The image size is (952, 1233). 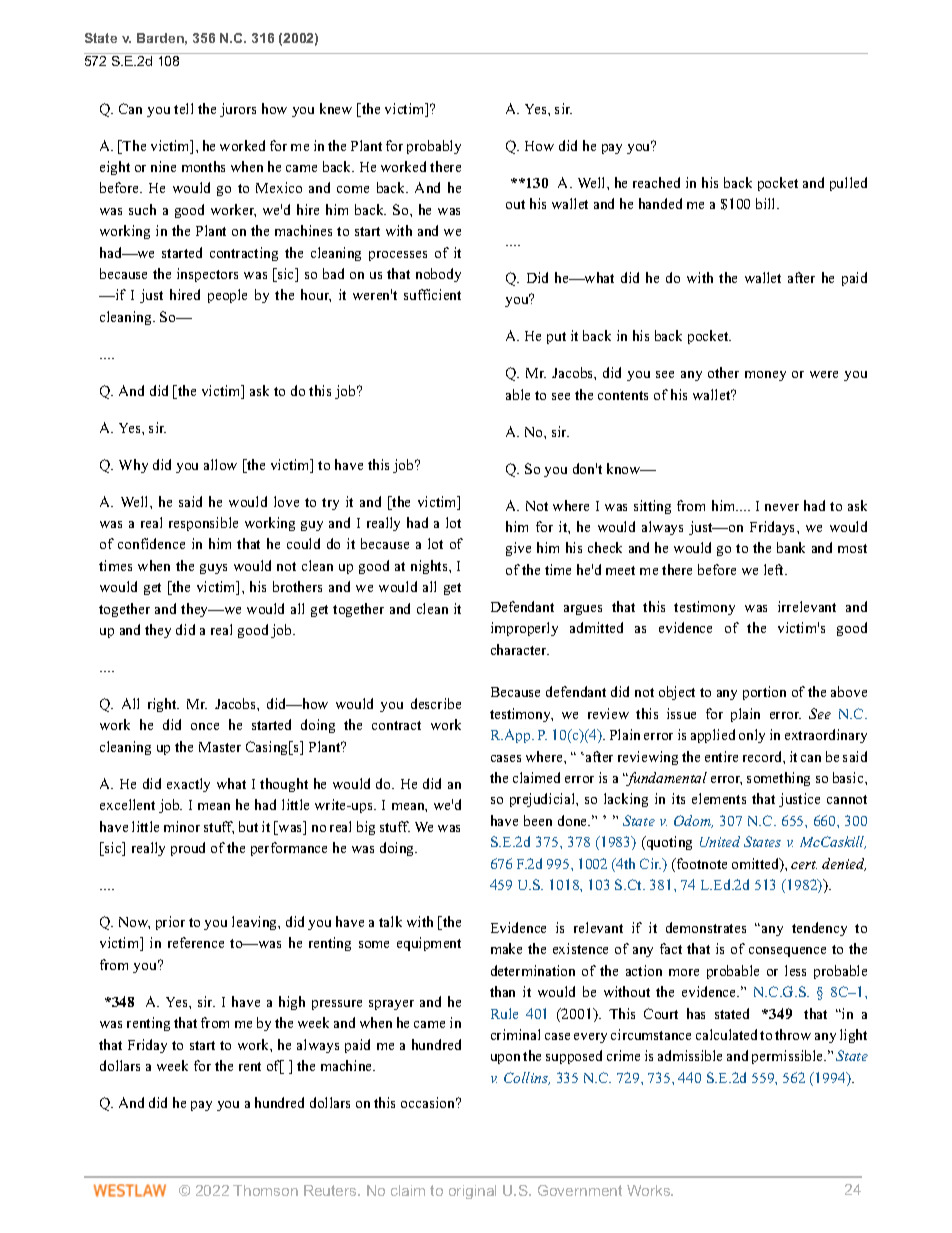 What do you see at coordinates (163, 705) in the page?
I see `right` at bounding box center [163, 705].
